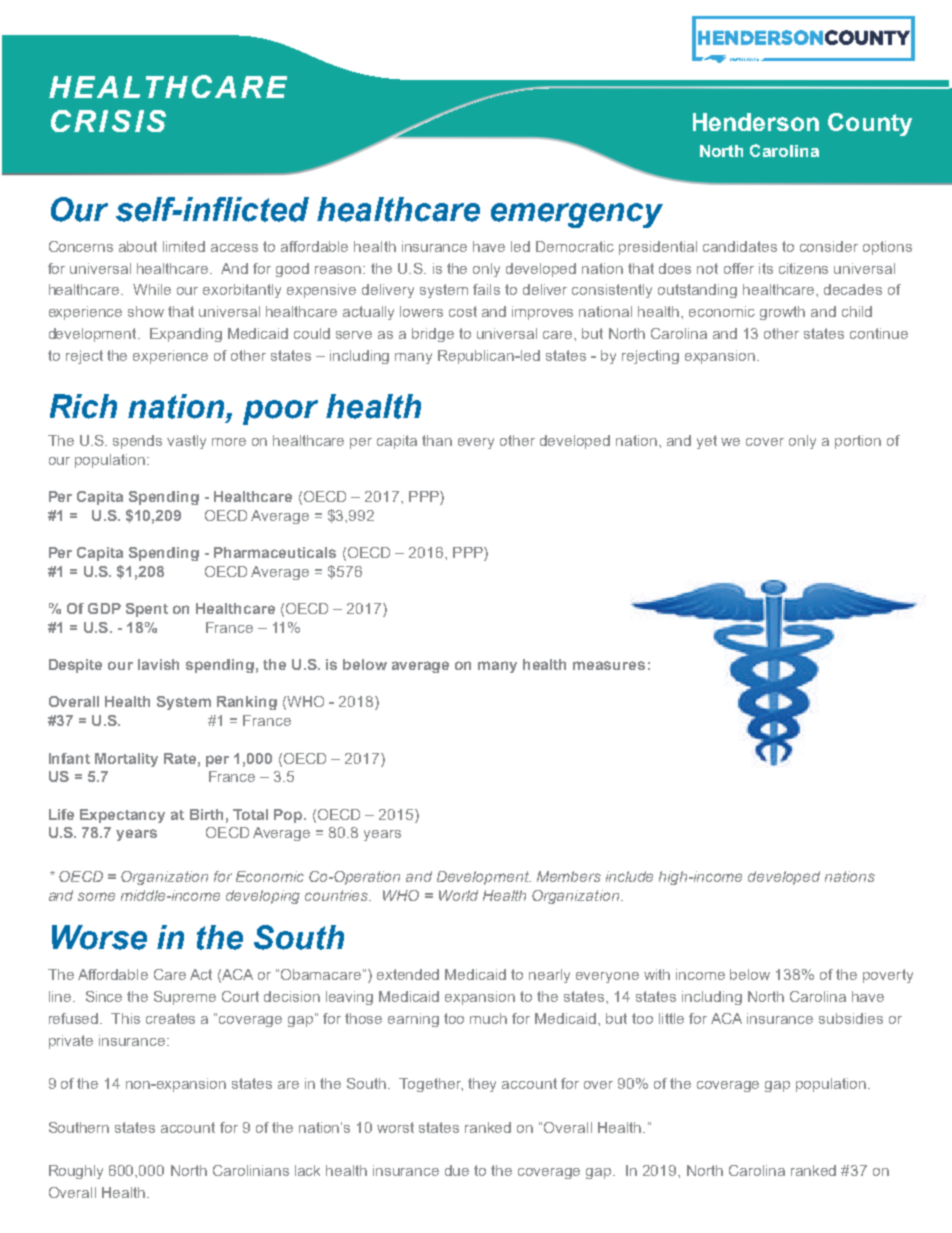 The image size is (952, 1233). Describe the element at coordinates (577, 215) in the document. I see `emergency` at that location.
